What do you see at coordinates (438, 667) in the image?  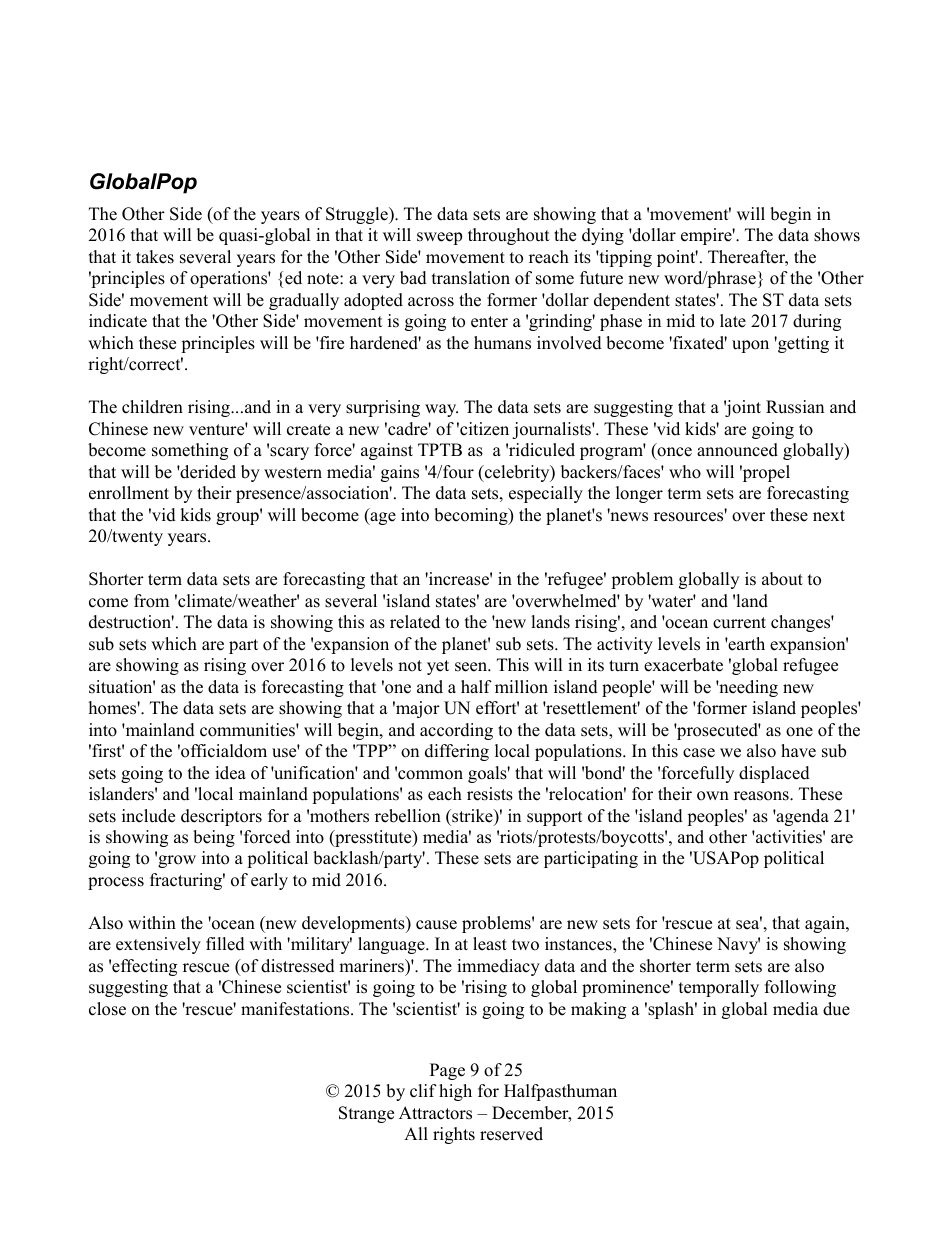 I see `yet` at bounding box center [438, 667].
